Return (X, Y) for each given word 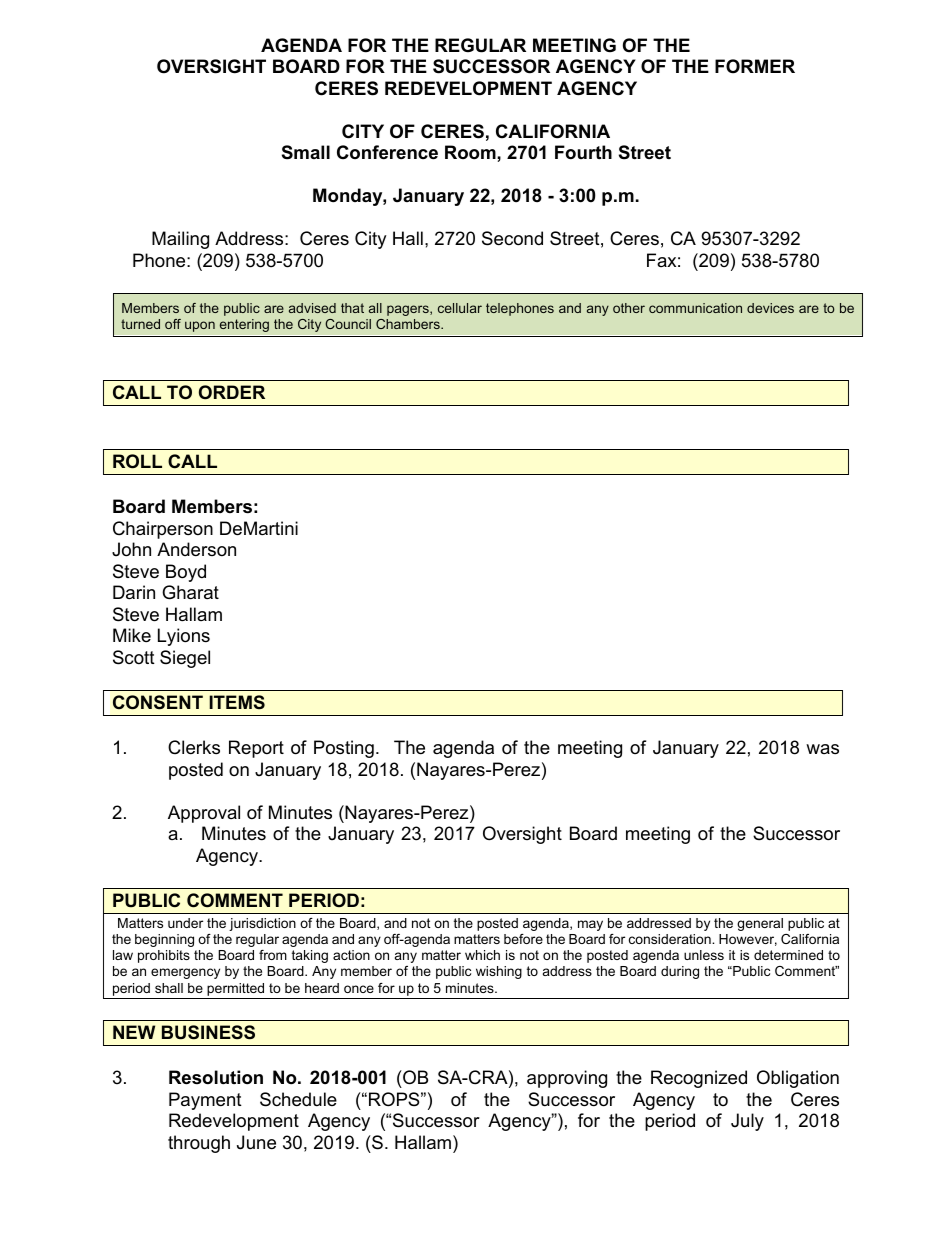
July (747, 1122)
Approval (204, 814)
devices (770, 308)
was (822, 749)
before (523, 939)
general (760, 924)
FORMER (755, 66)
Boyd (186, 573)
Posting (344, 749)
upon (200, 326)
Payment (205, 1101)
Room (471, 152)
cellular (460, 308)
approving (567, 1079)
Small (306, 152)
